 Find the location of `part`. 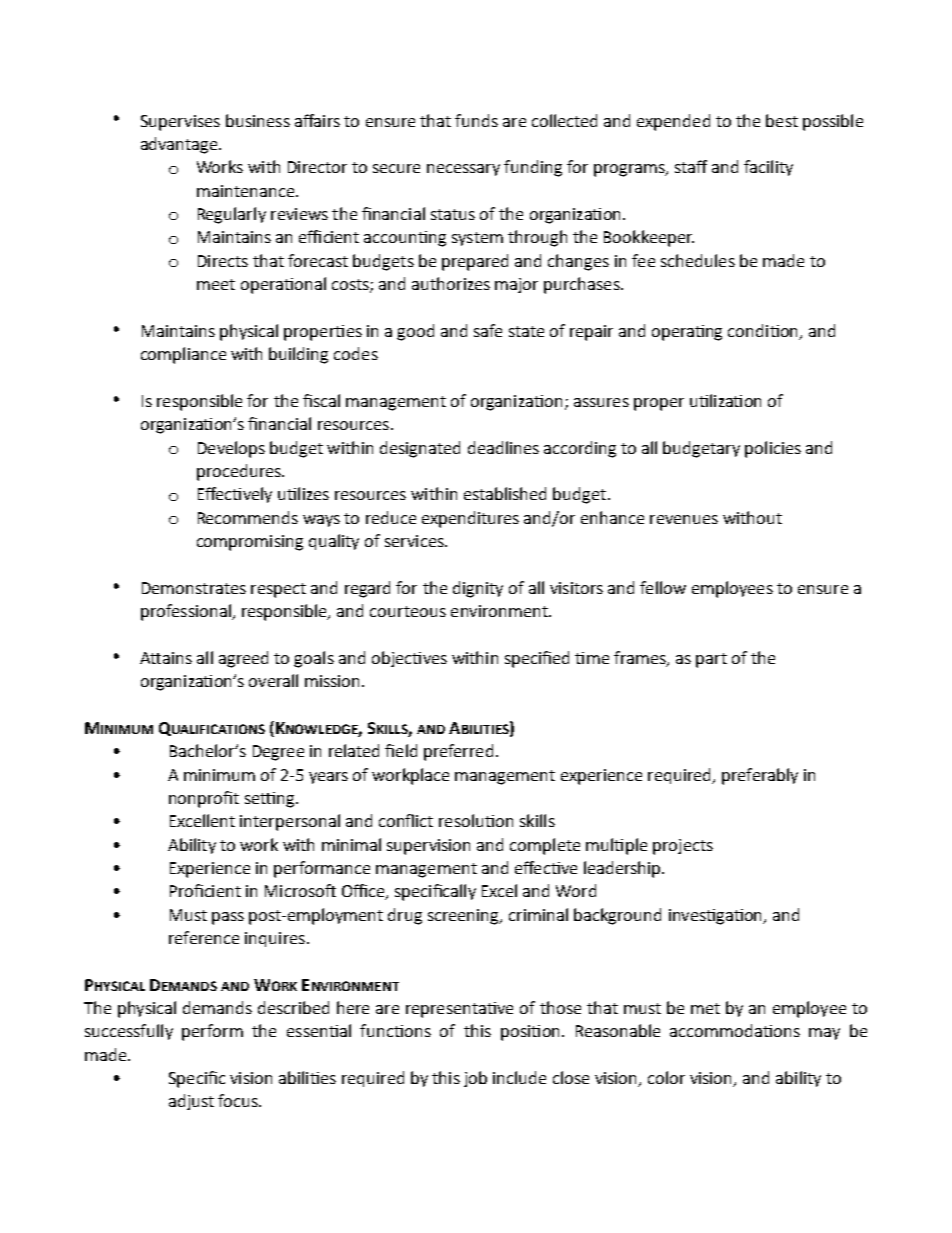

part is located at coordinates (711, 660).
